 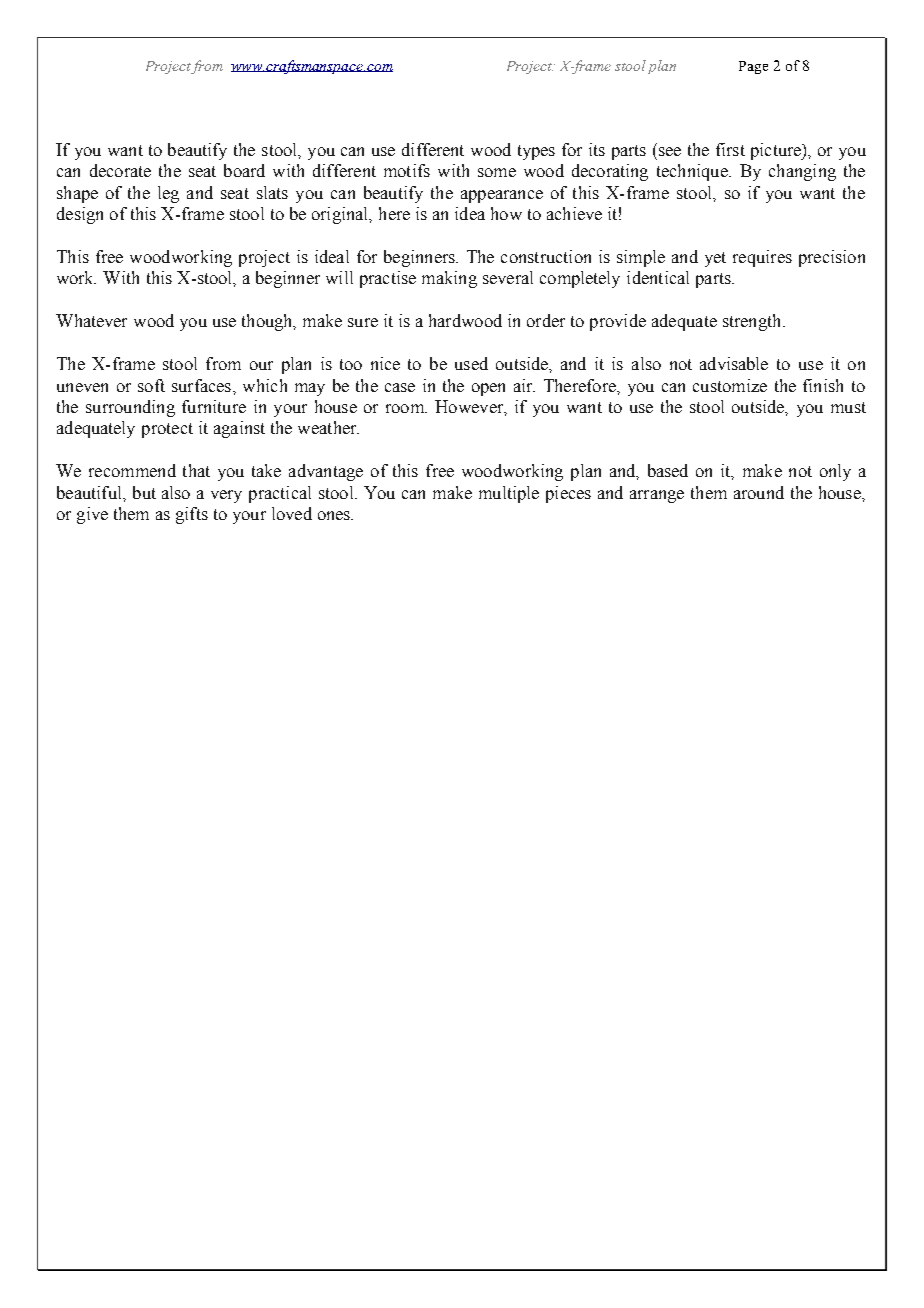 What do you see at coordinates (509, 494) in the image?
I see `multiple` at bounding box center [509, 494].
